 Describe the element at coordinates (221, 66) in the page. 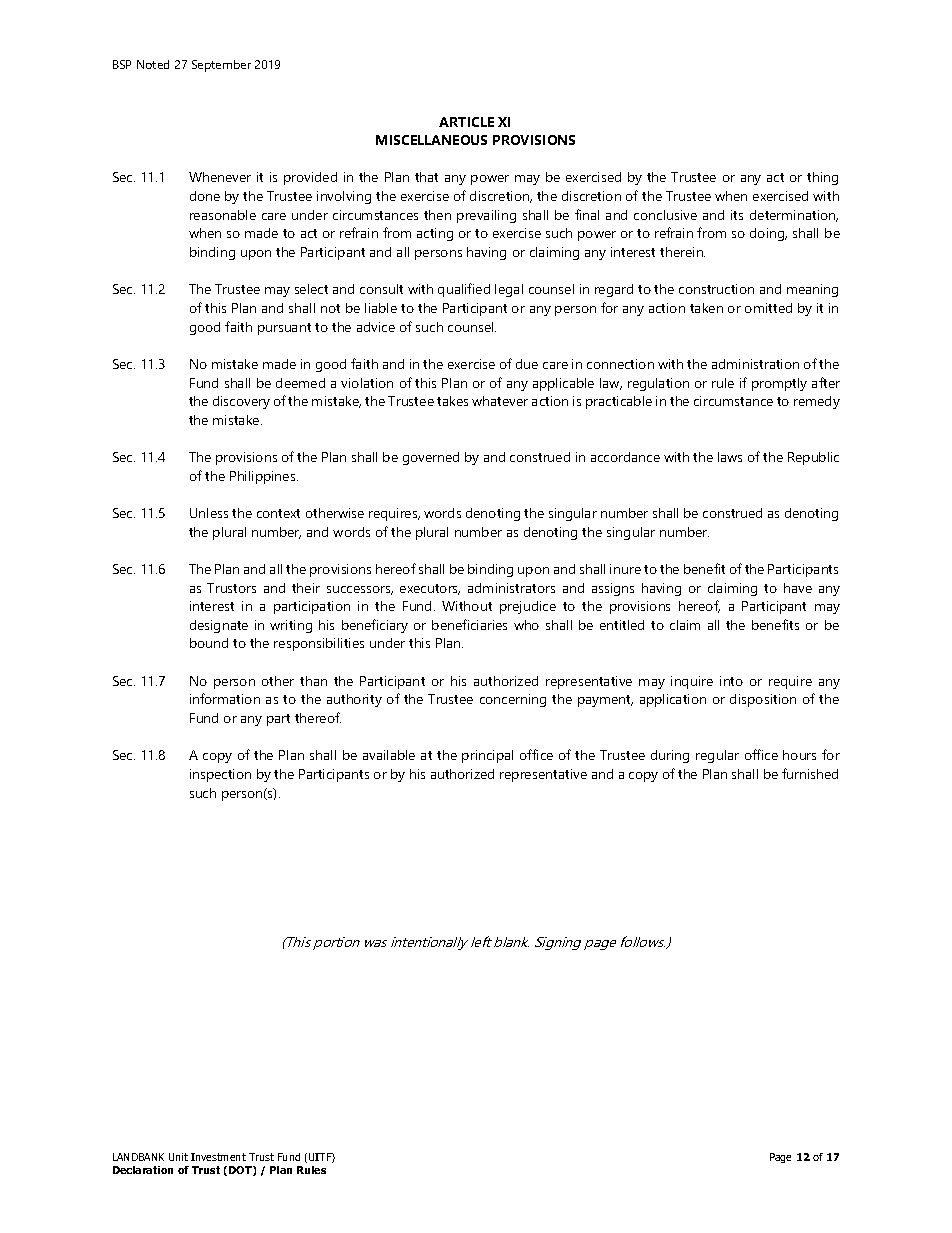

I see `September` at that location.
